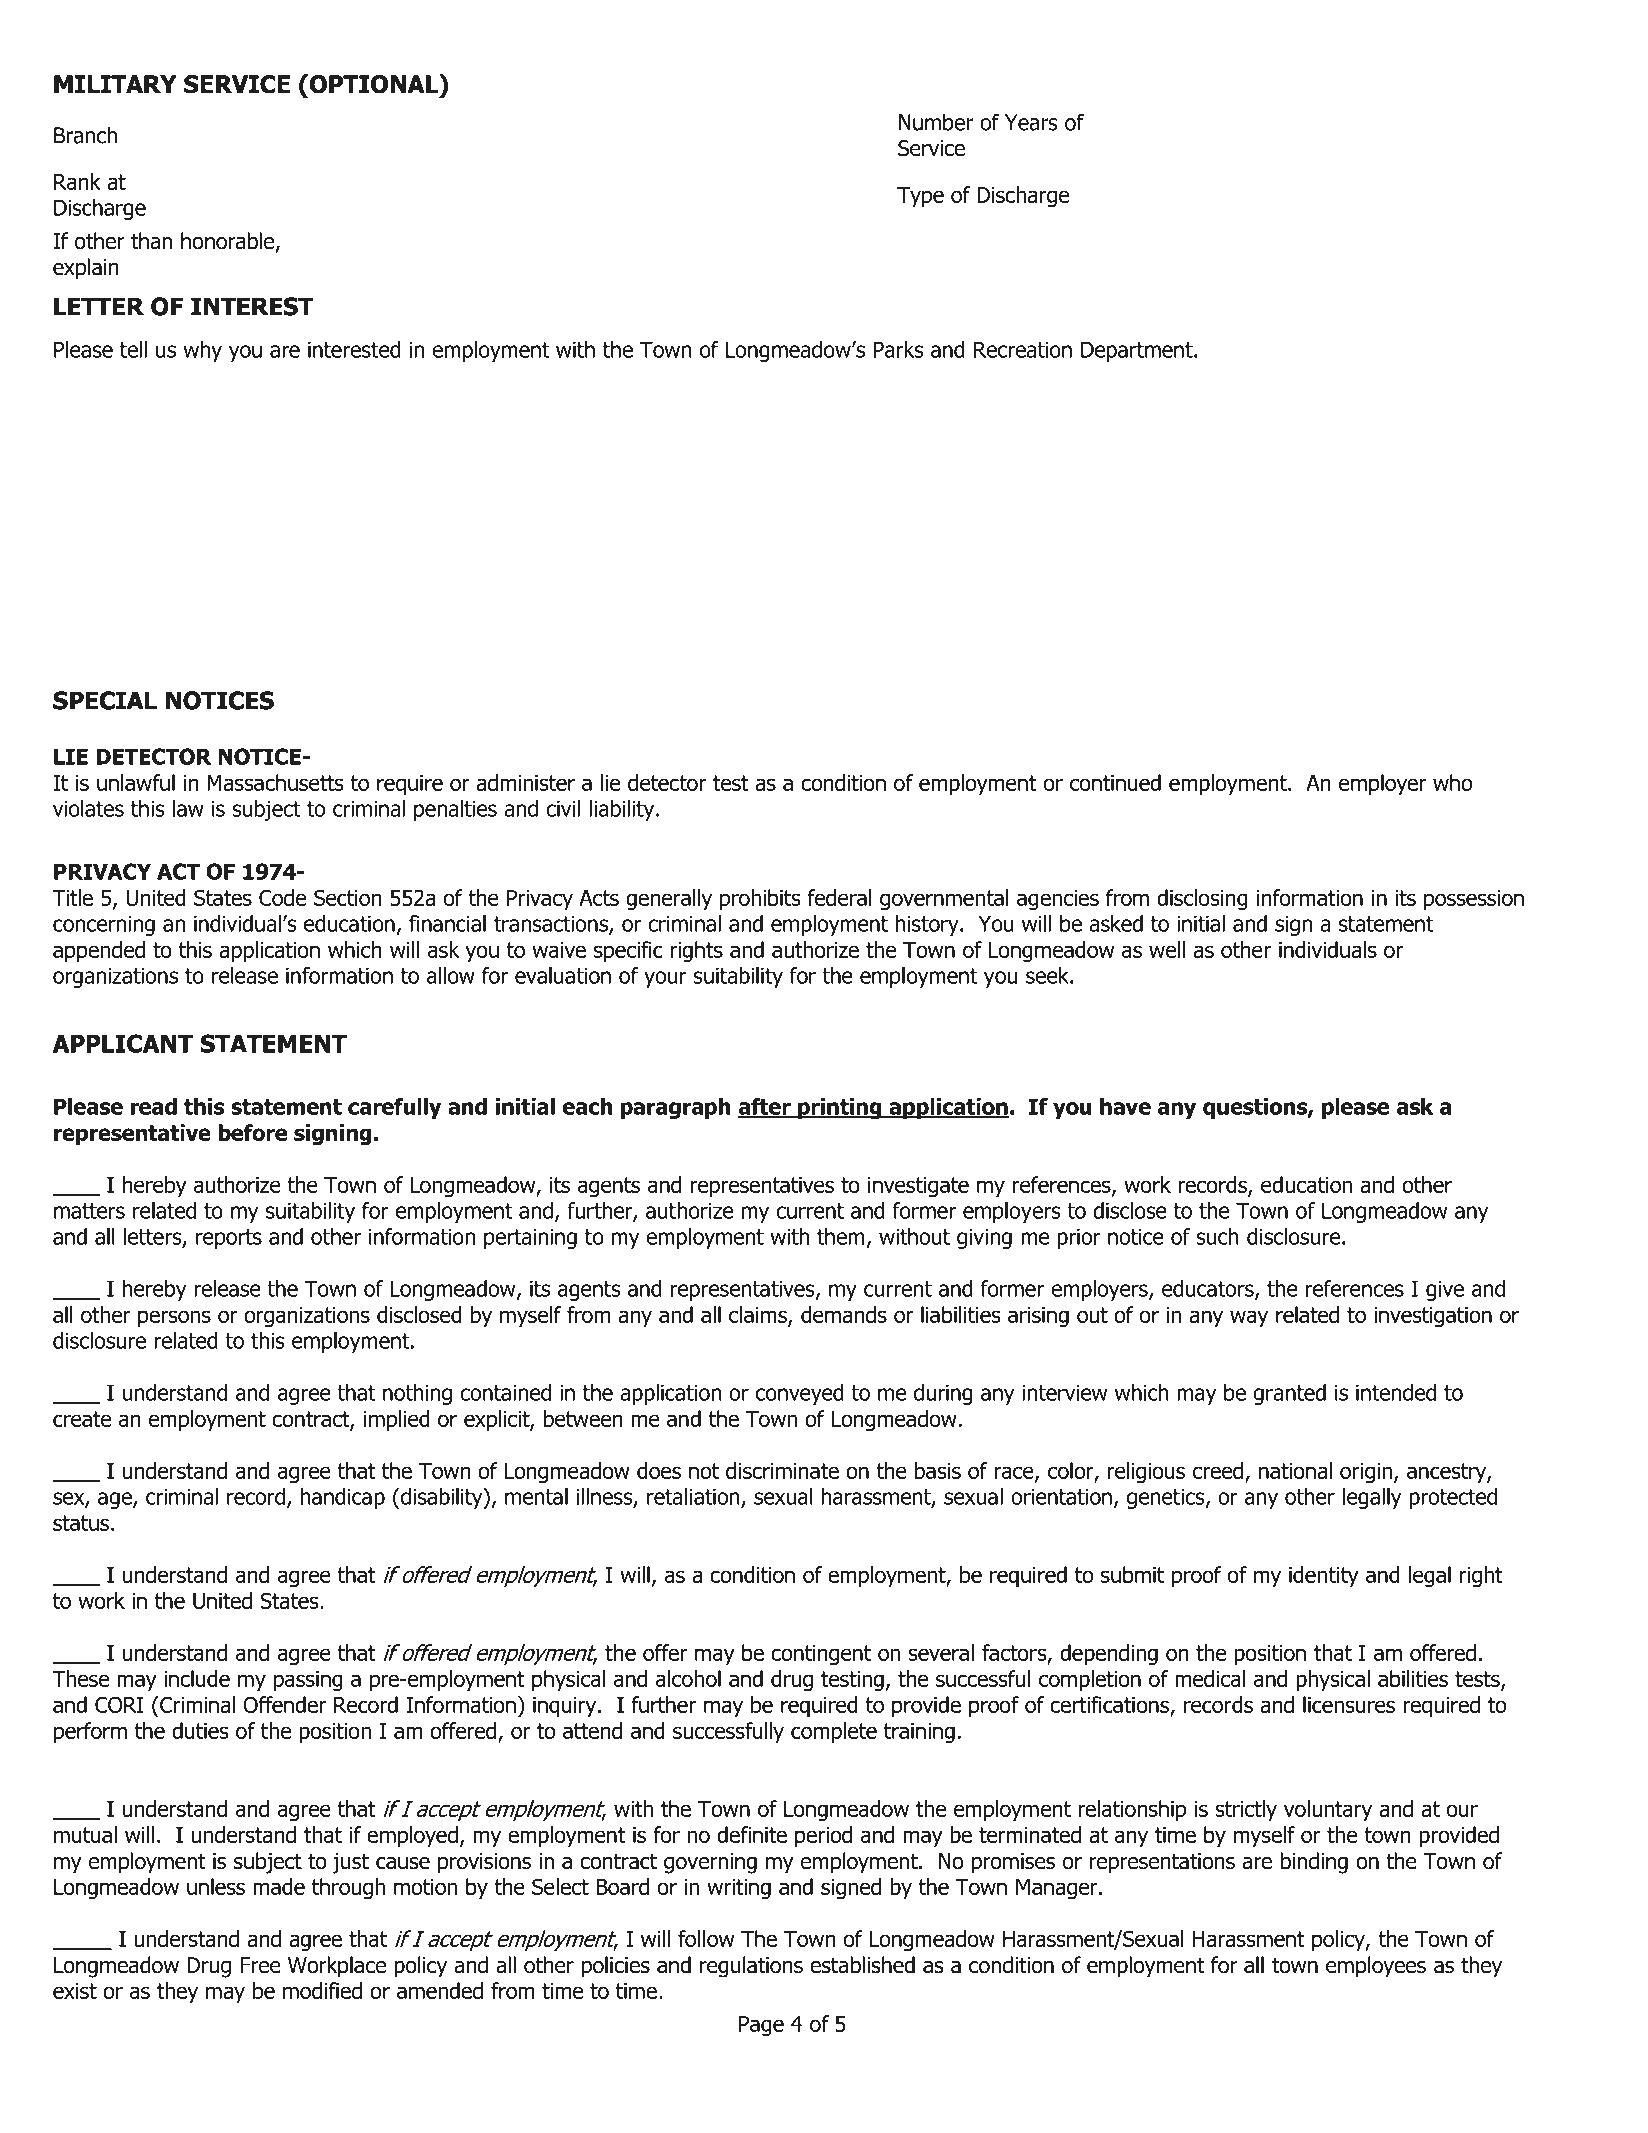  Describe the element at coordinates (525, 782) in the image. I see `administer` at that location.
